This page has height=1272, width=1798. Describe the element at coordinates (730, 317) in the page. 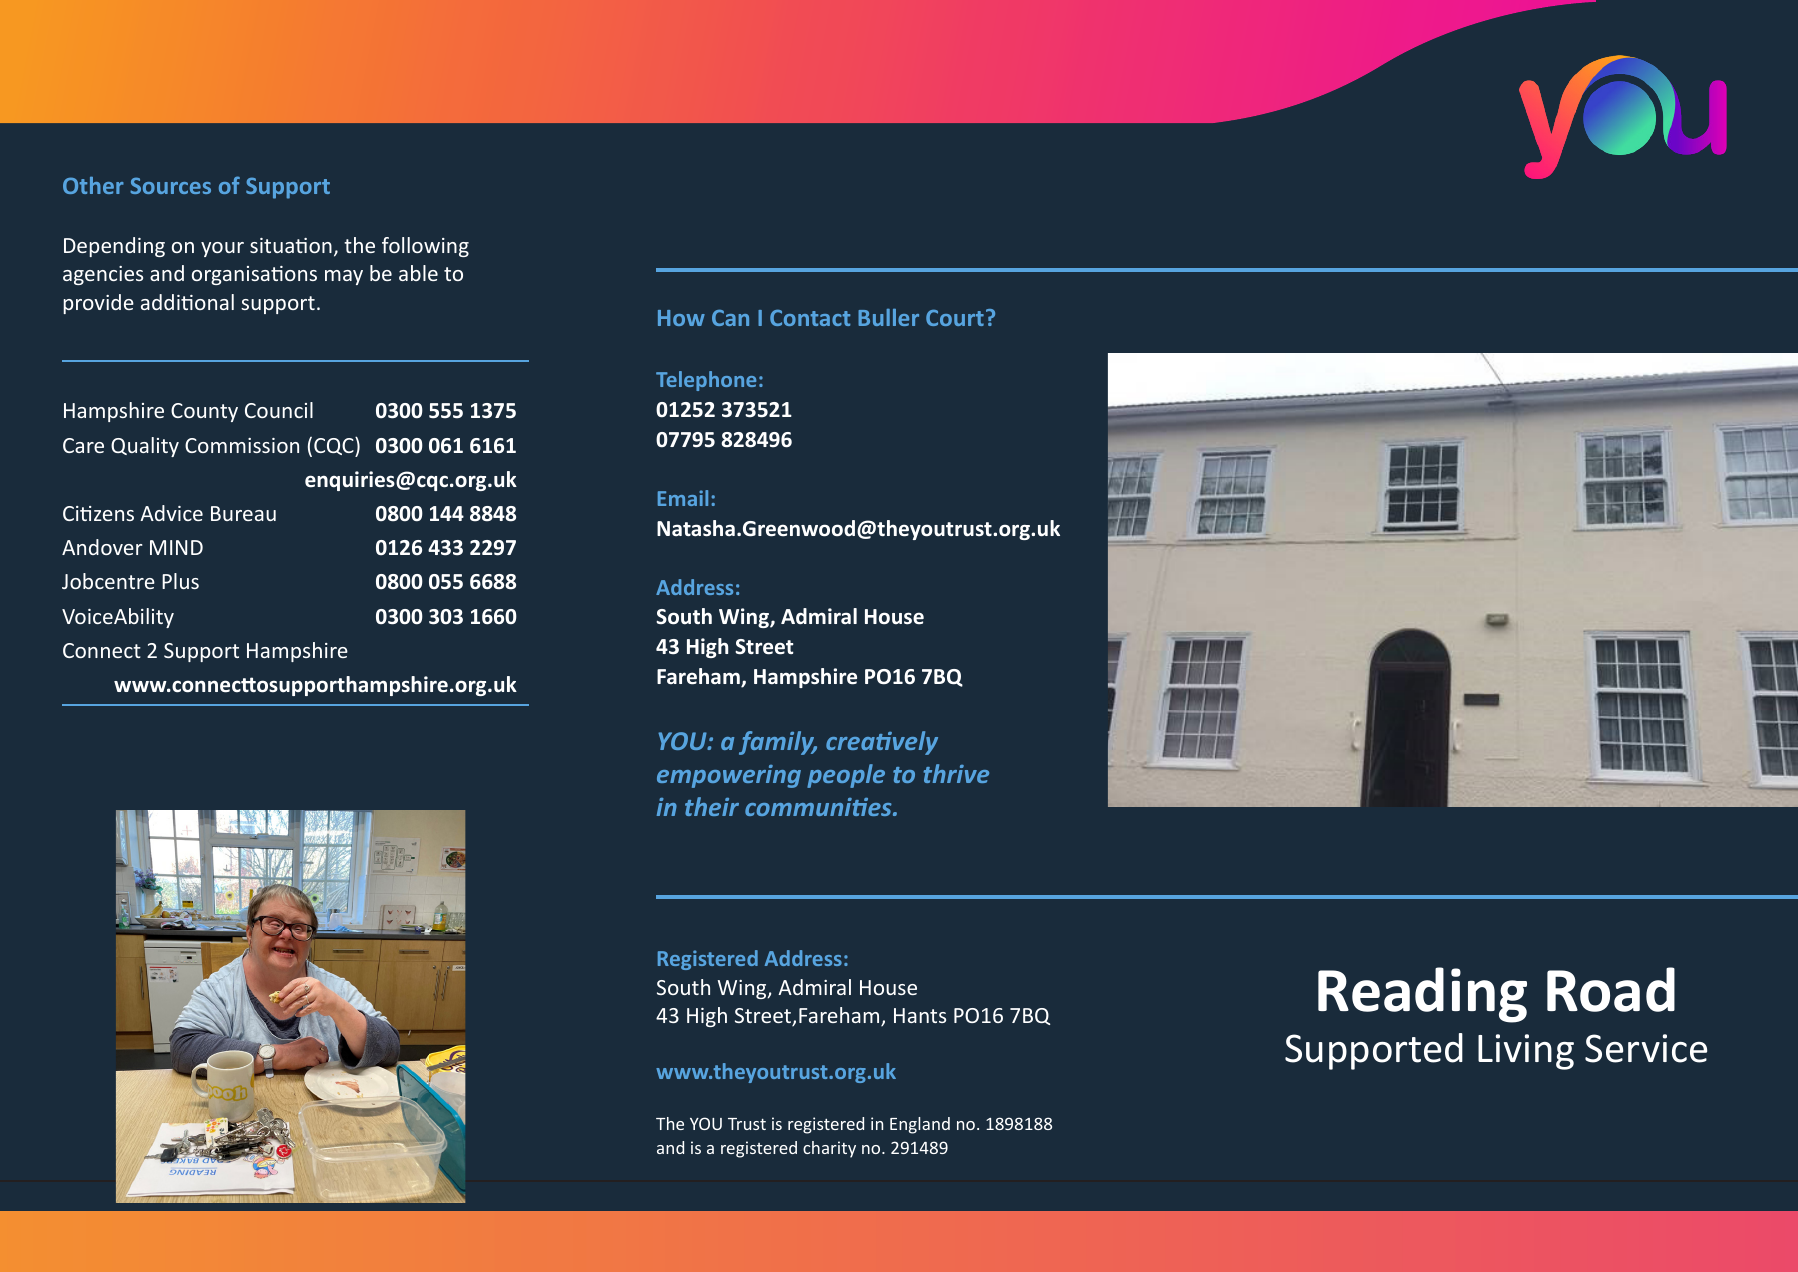

I see `Can` at that location.
